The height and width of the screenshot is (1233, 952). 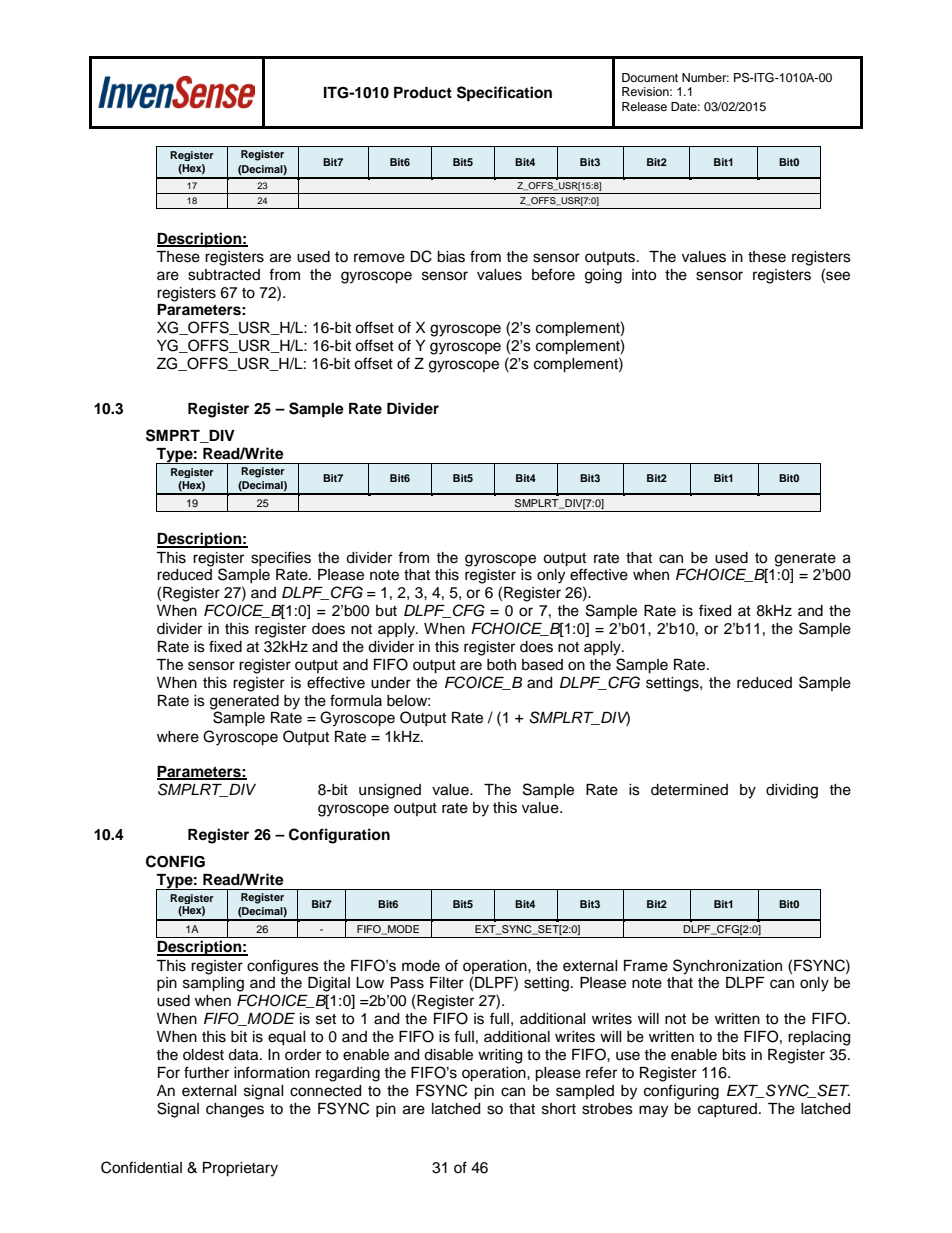 I want to click on based, so click(x=542, y=665).
